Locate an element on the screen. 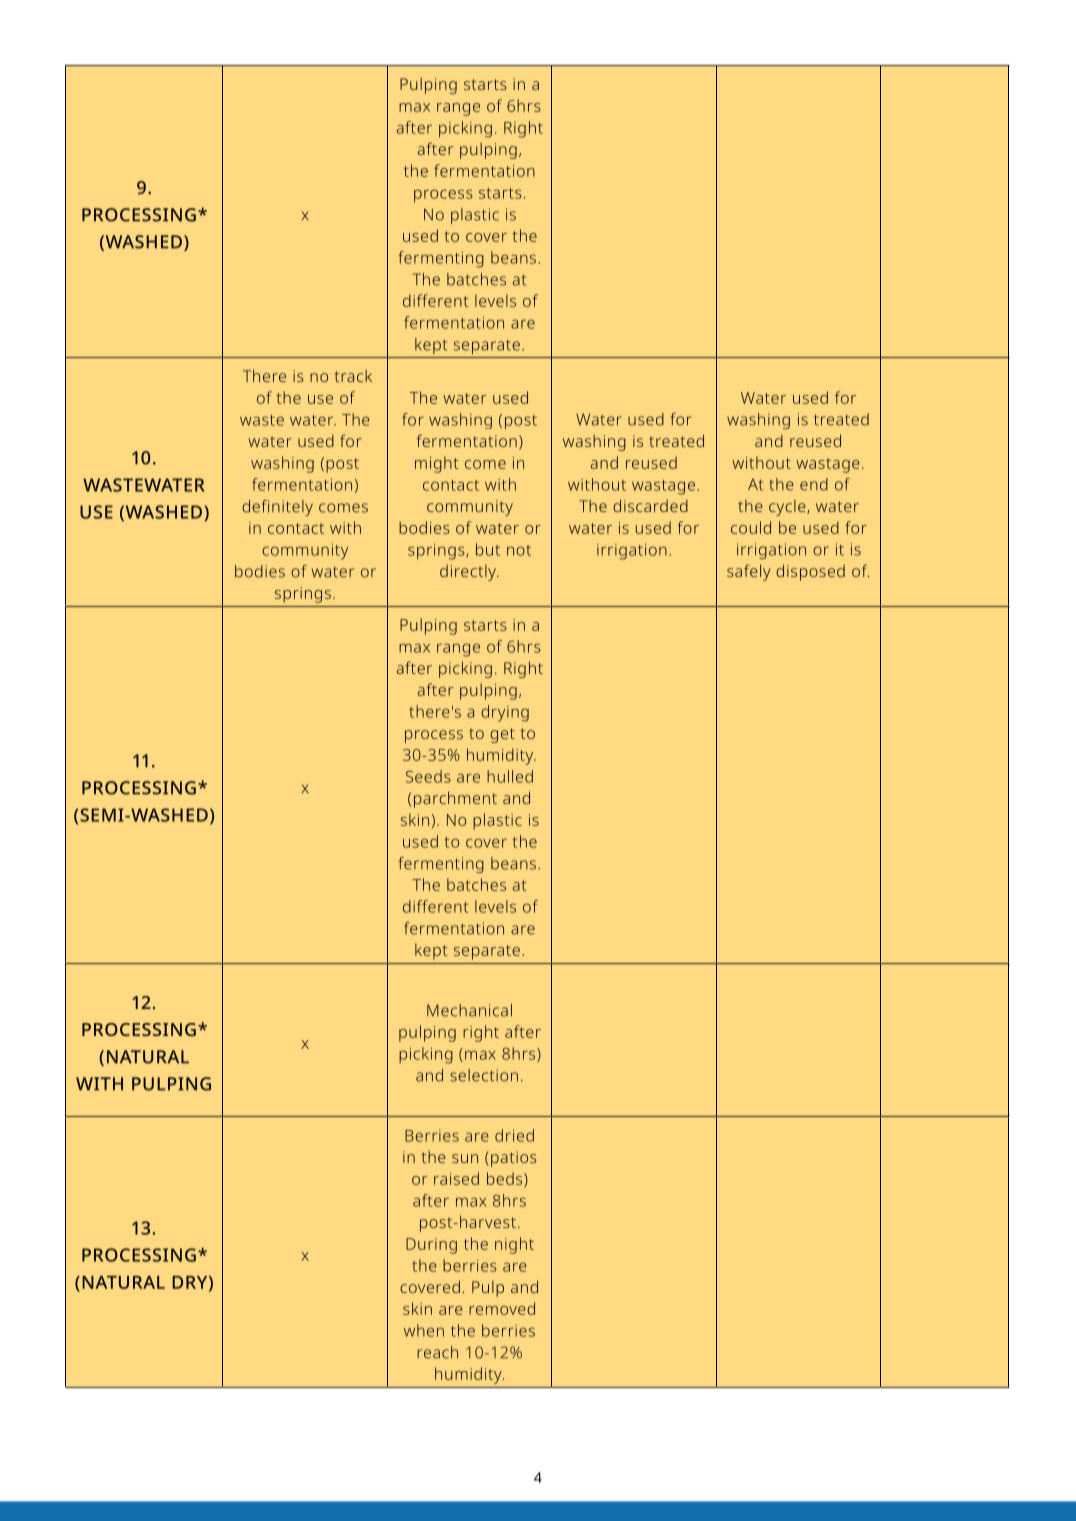 The height and width of the screenshot is (1521, 1076). hulled is located at coordinates (510, 776).
